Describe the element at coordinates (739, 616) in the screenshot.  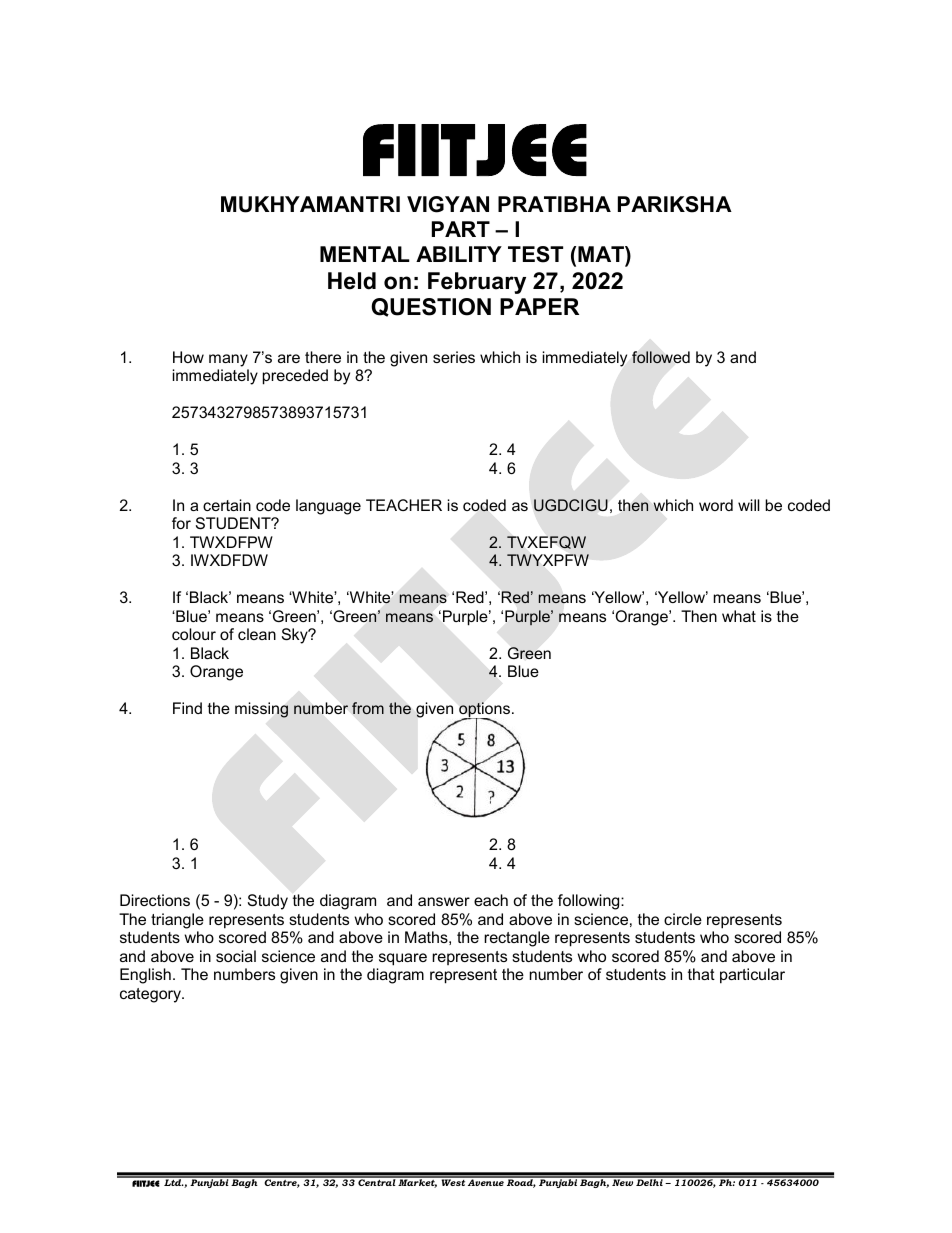
I see `what` at that location.
